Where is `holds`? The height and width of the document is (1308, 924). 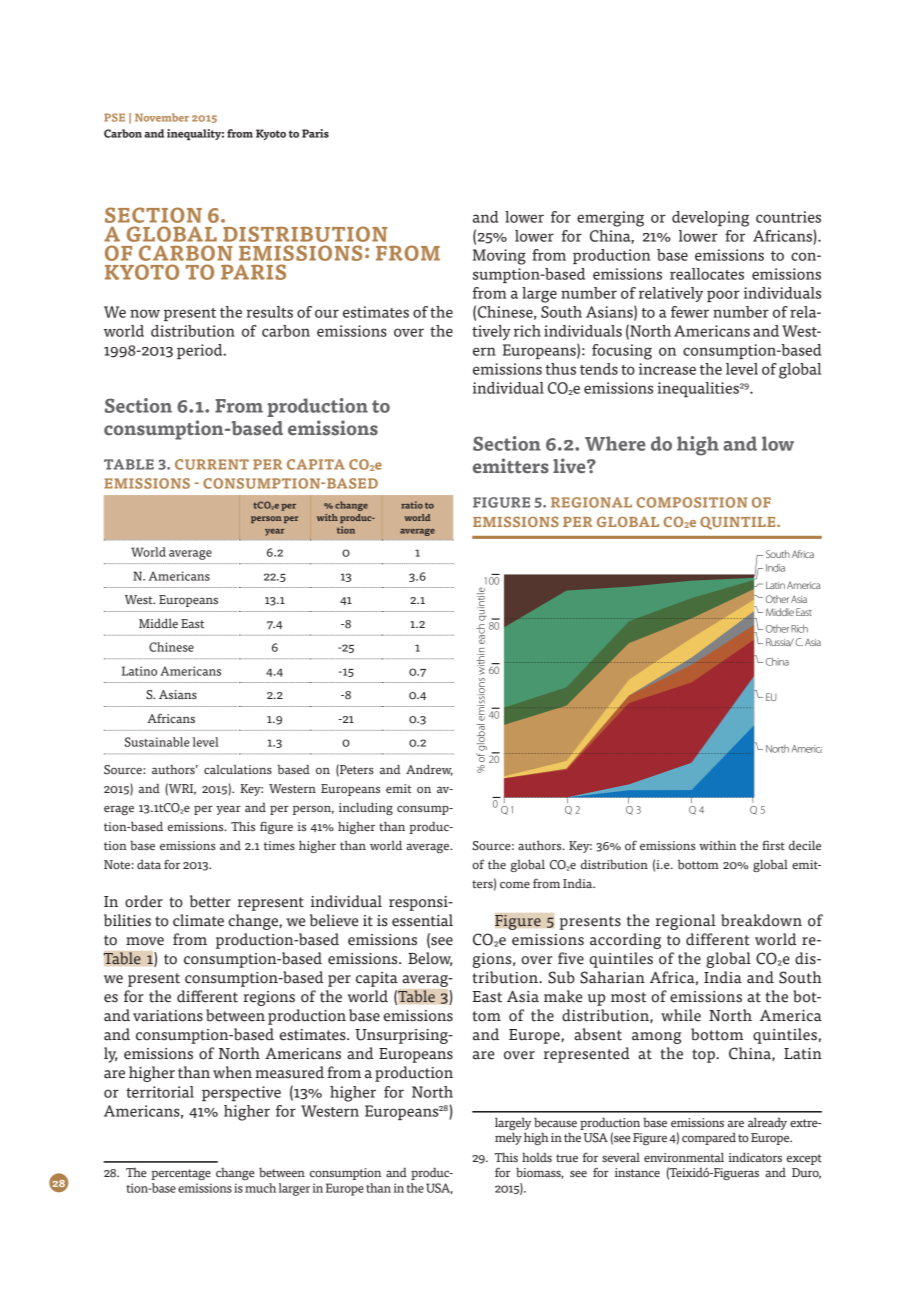 holds is located at coordinates (537, 1157).
